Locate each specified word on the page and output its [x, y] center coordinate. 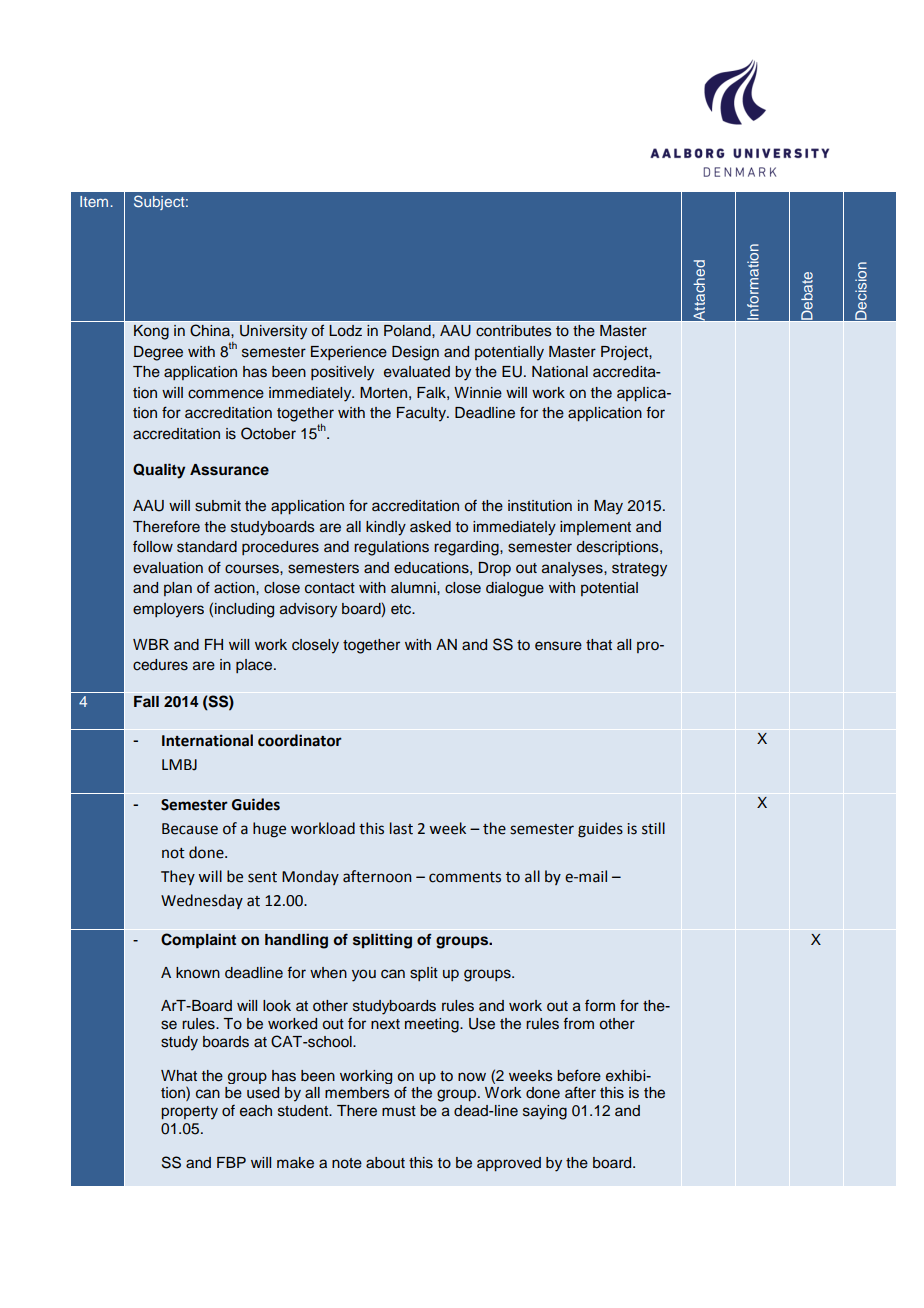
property [189, 1113]
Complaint [198, 941]
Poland [408, 331]
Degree [158, 353]
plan [178, 589]
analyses [573, 569]
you [364, 975]
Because [190, 829]
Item [94, 201]
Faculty [422, 414]
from [578, 1024]
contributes [514, 331]
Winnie [478, 393]
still [653, 828]
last [401, 828]
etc [402, 609]
